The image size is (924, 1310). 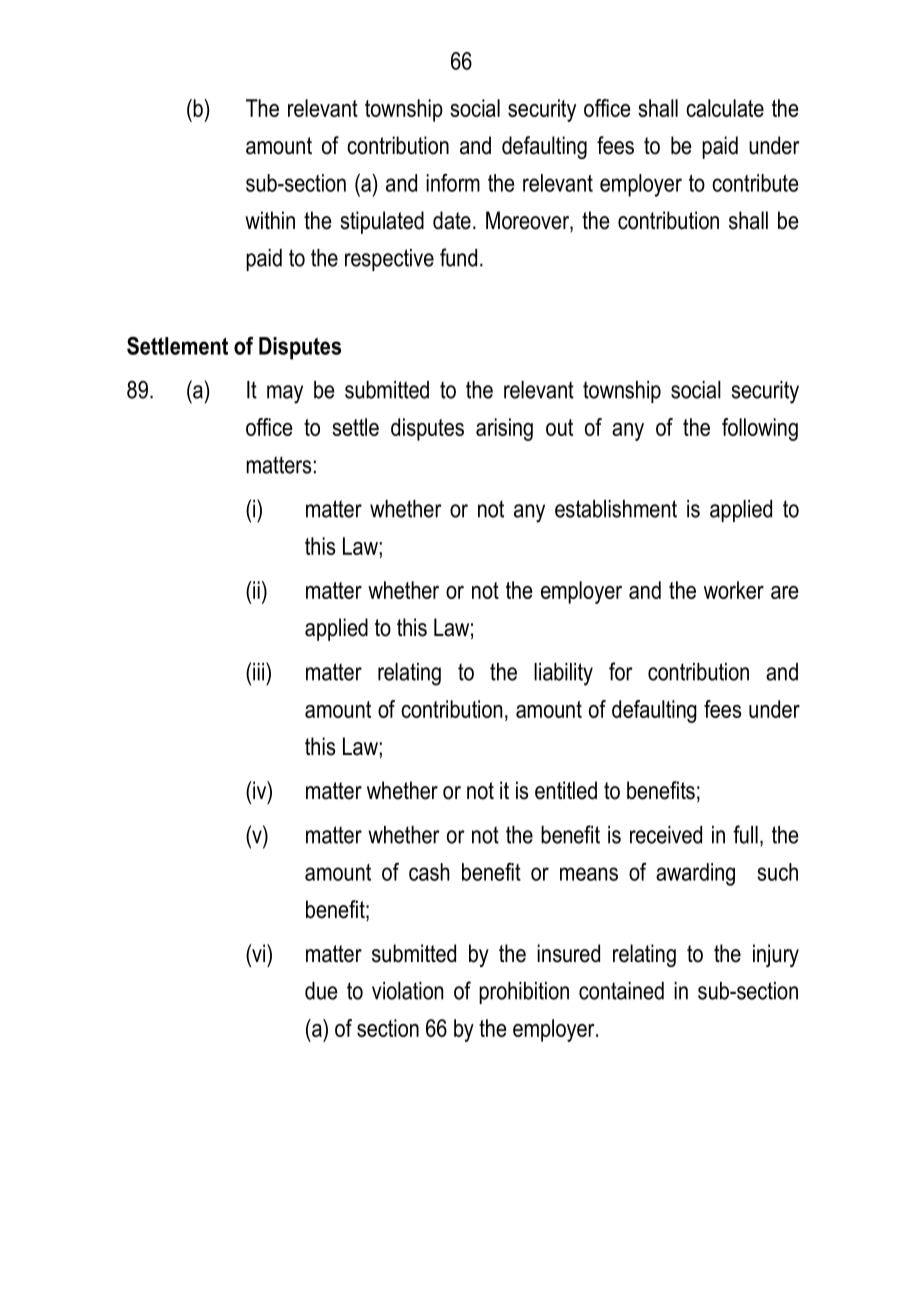 I want to click on worker, so click(x=734, y=590).
